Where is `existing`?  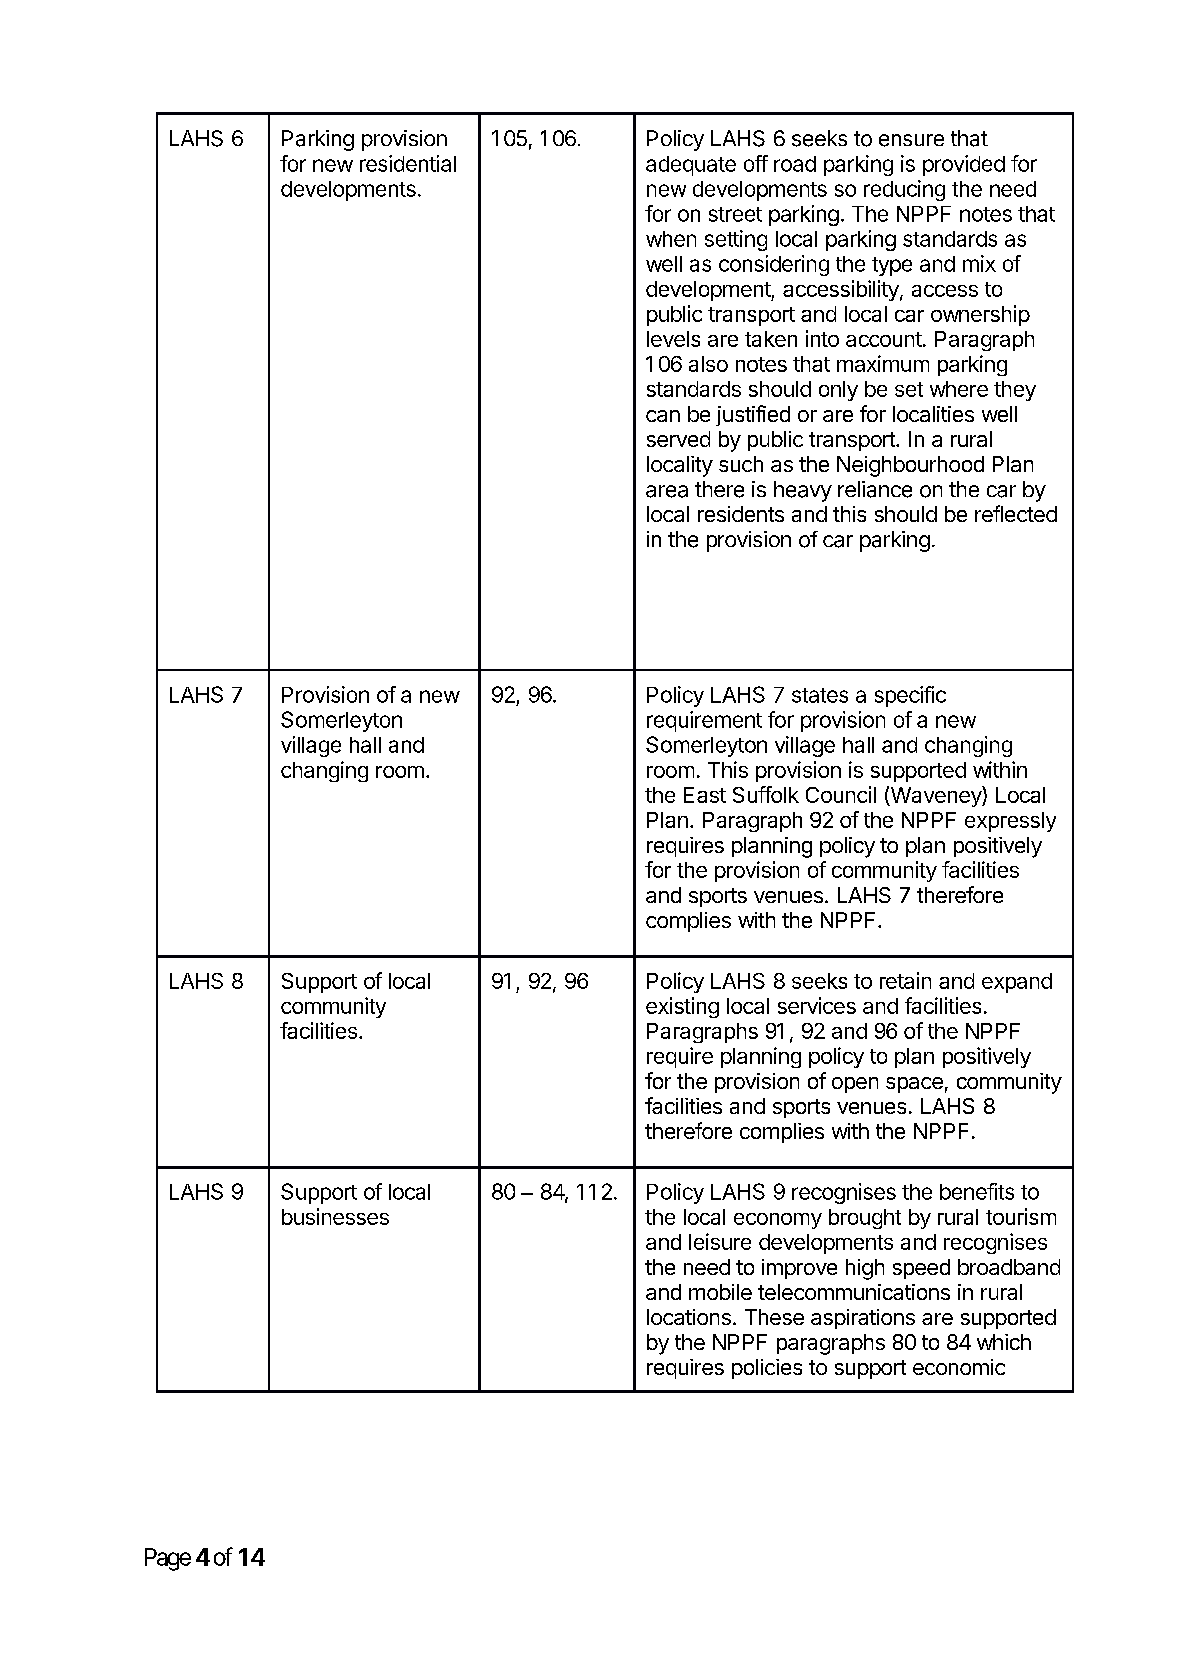
existing is located at coordinates (682, 1007).
